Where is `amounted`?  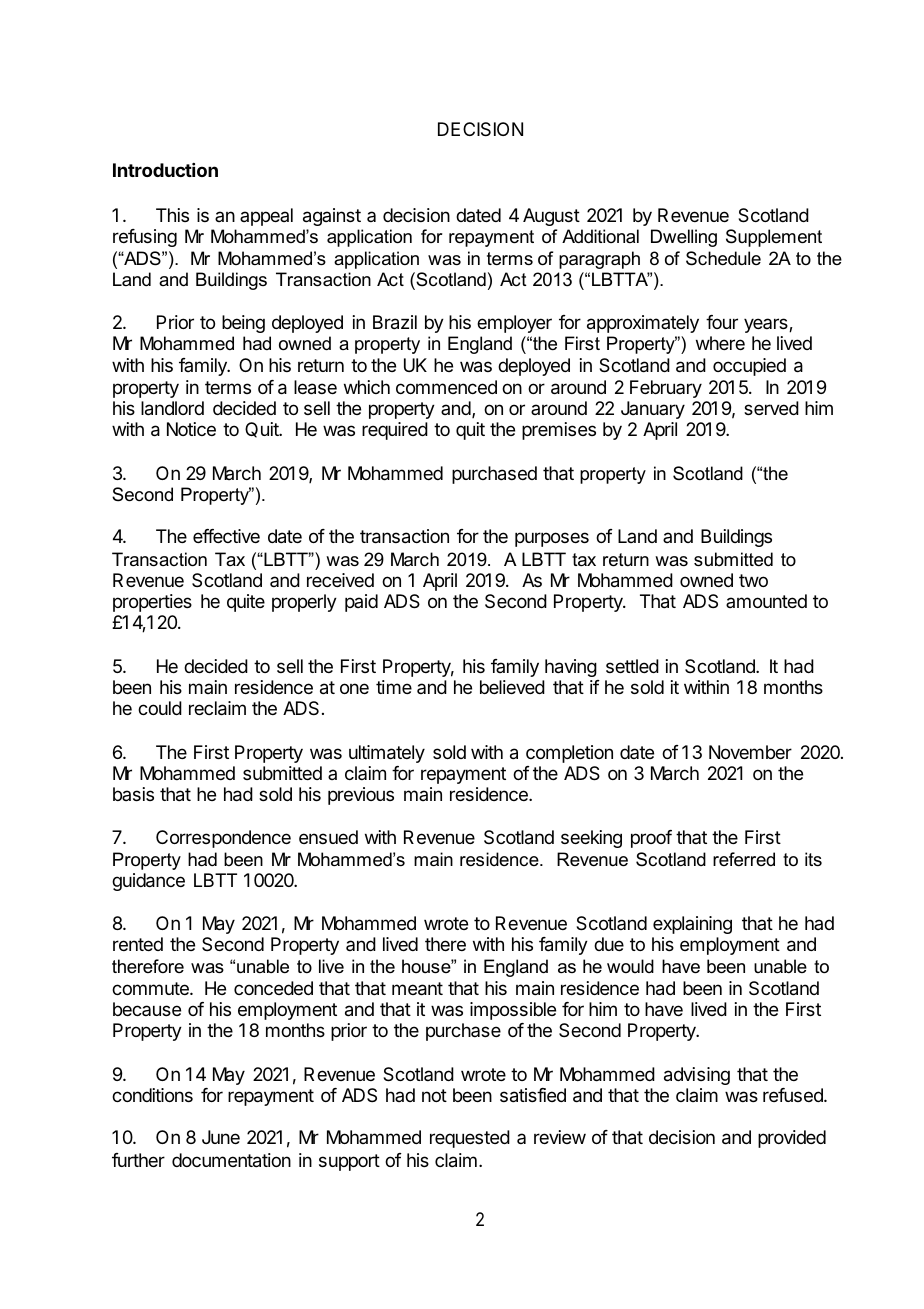 amounted is located at coordinates (766, 601).
